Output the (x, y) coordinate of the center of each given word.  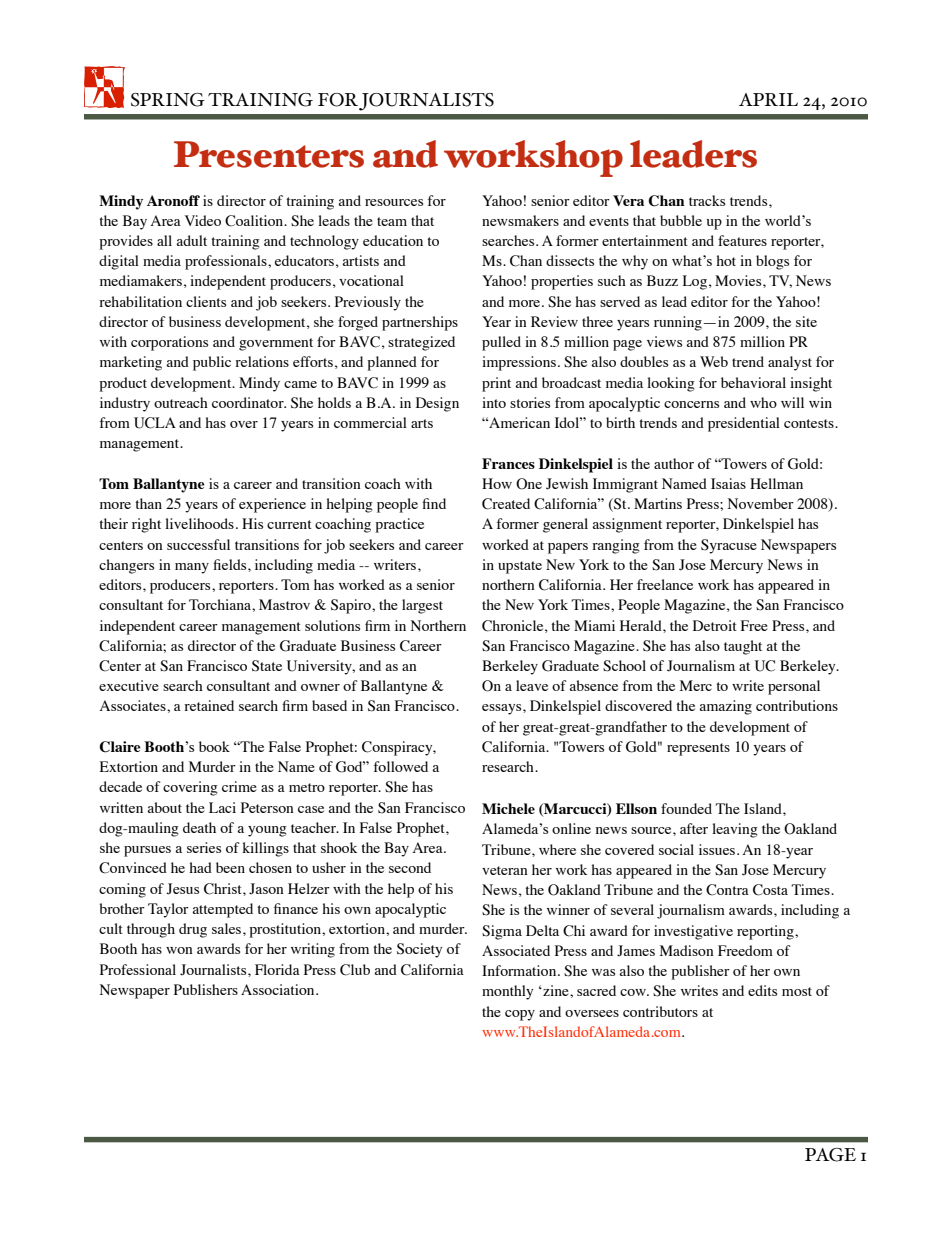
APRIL (768, 99)
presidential (744, 424)
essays (503, 709)
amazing (725, 707)
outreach (181, 402)
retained (209, 705)
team (392, 221)
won (179, 950)
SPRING (168, 100)
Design (437, 404)
